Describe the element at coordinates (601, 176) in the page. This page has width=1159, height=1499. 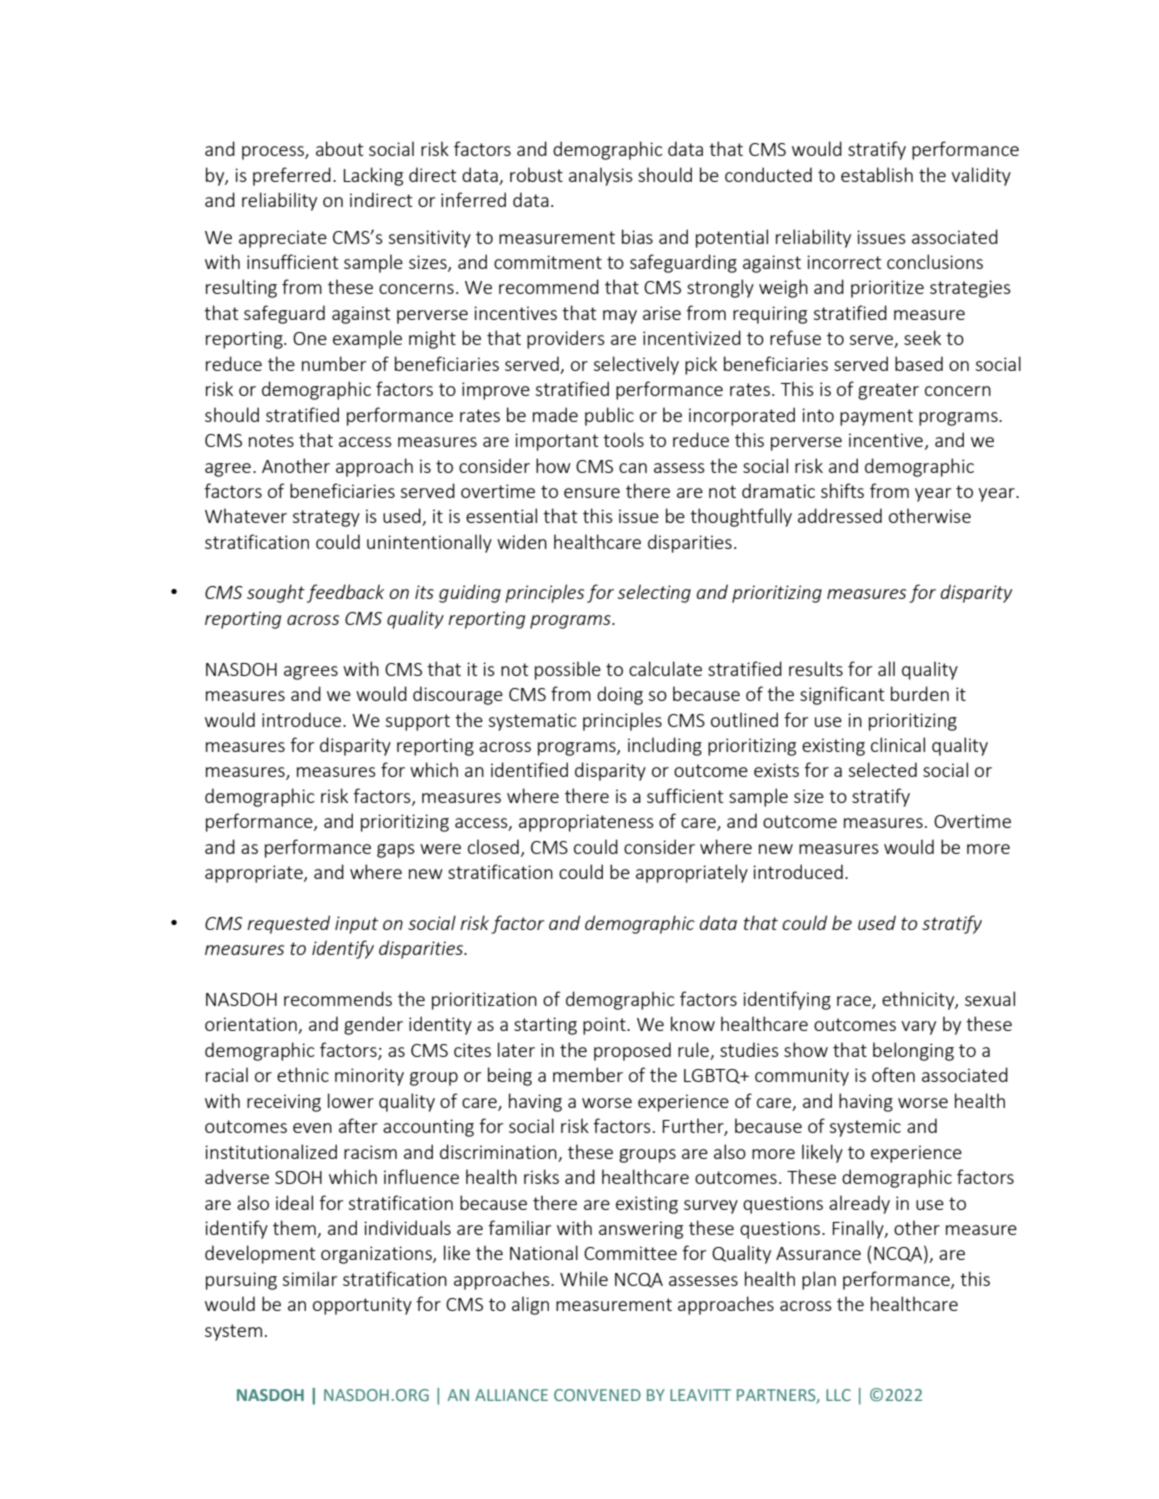
I see `analysis` at that location.
